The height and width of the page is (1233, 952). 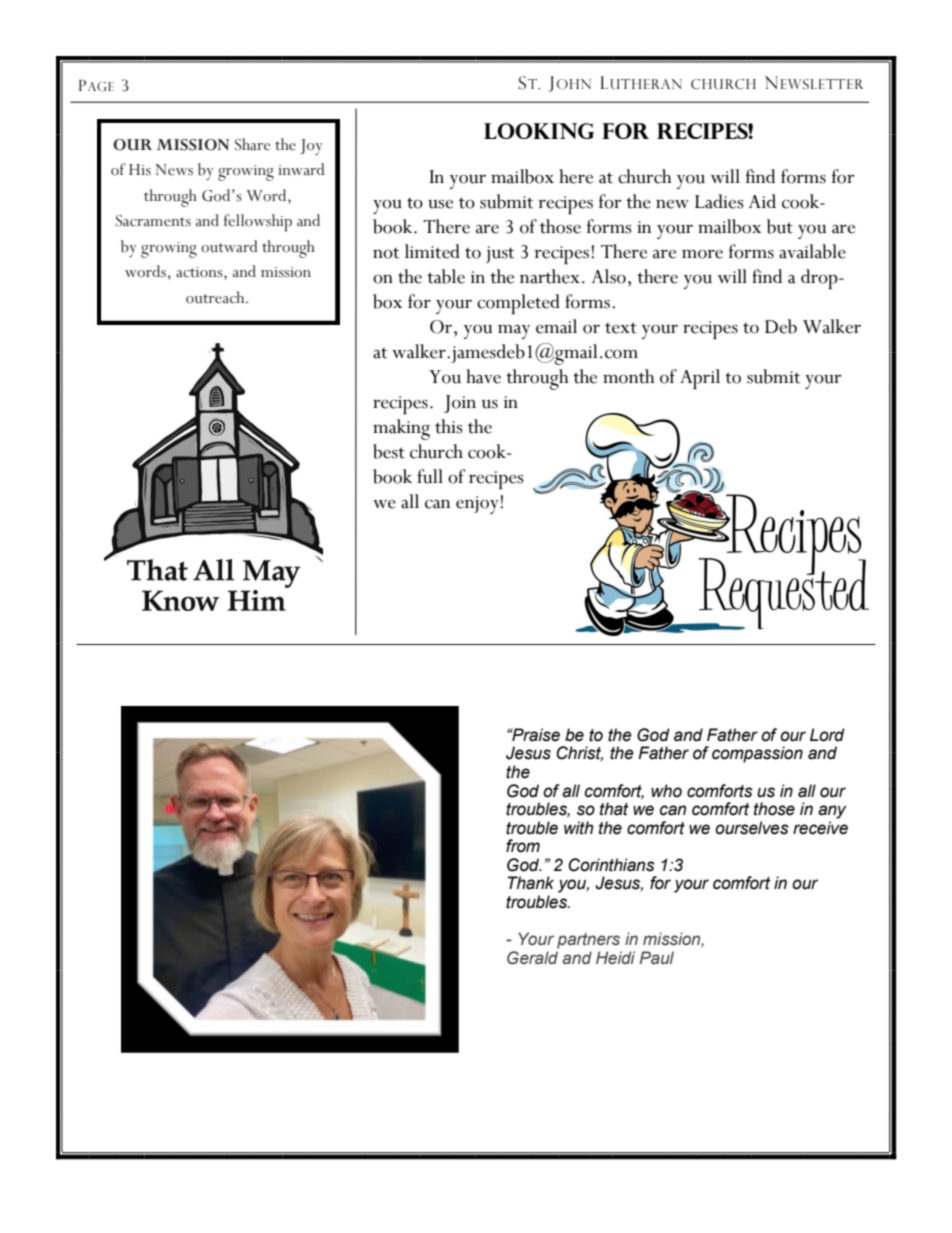 I want to click on Share, so click(x=253, y=144).
